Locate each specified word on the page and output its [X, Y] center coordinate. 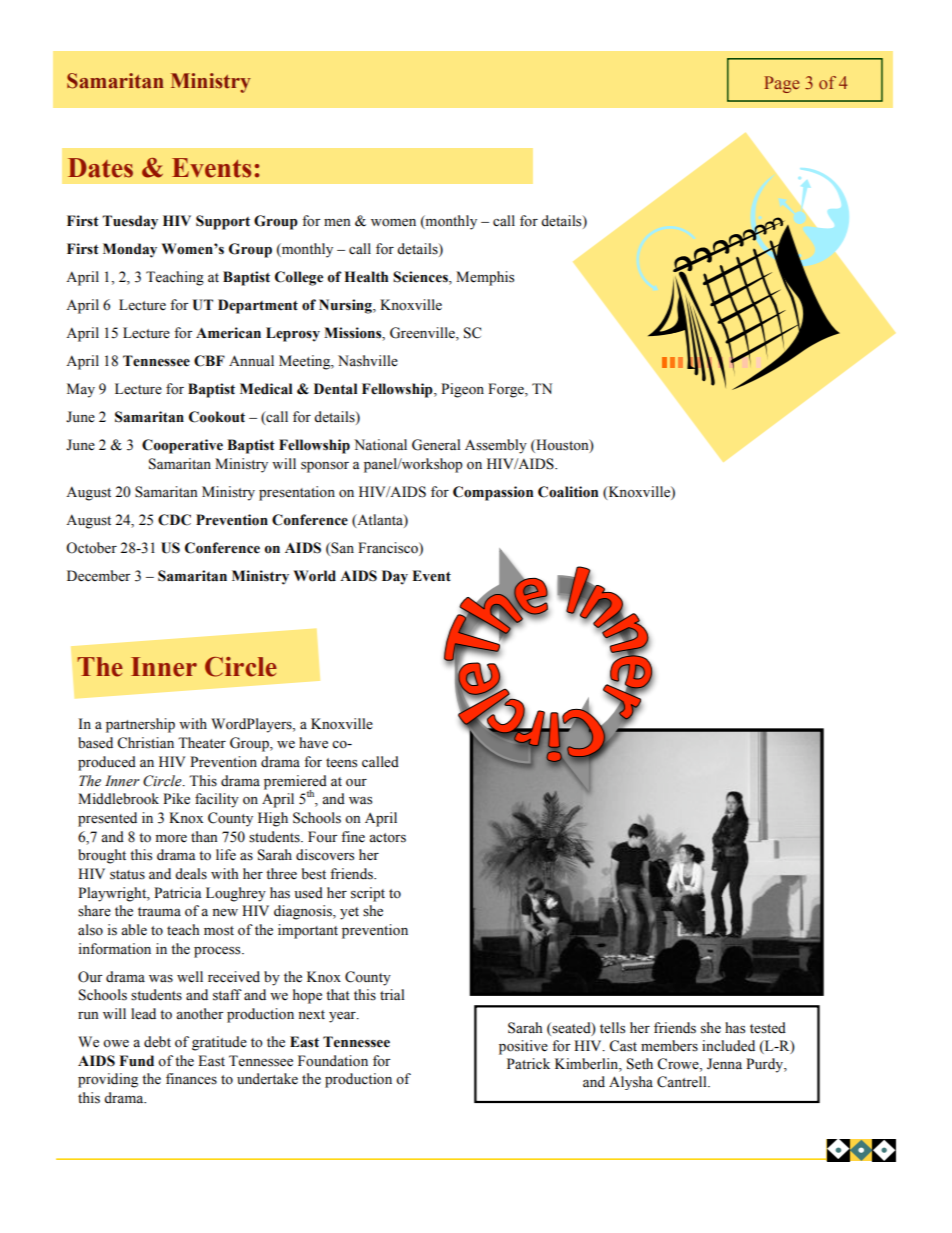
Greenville [423, 334]
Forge [507, 390]
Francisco [389, 548]
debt [157, 1042]
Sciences [421, 278]
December [99, 576]
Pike [176, 799]
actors [387, 838]
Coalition [568, 492]
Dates [100, 168]
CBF [209, 361]
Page [782, 84]
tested [768, 1028]
